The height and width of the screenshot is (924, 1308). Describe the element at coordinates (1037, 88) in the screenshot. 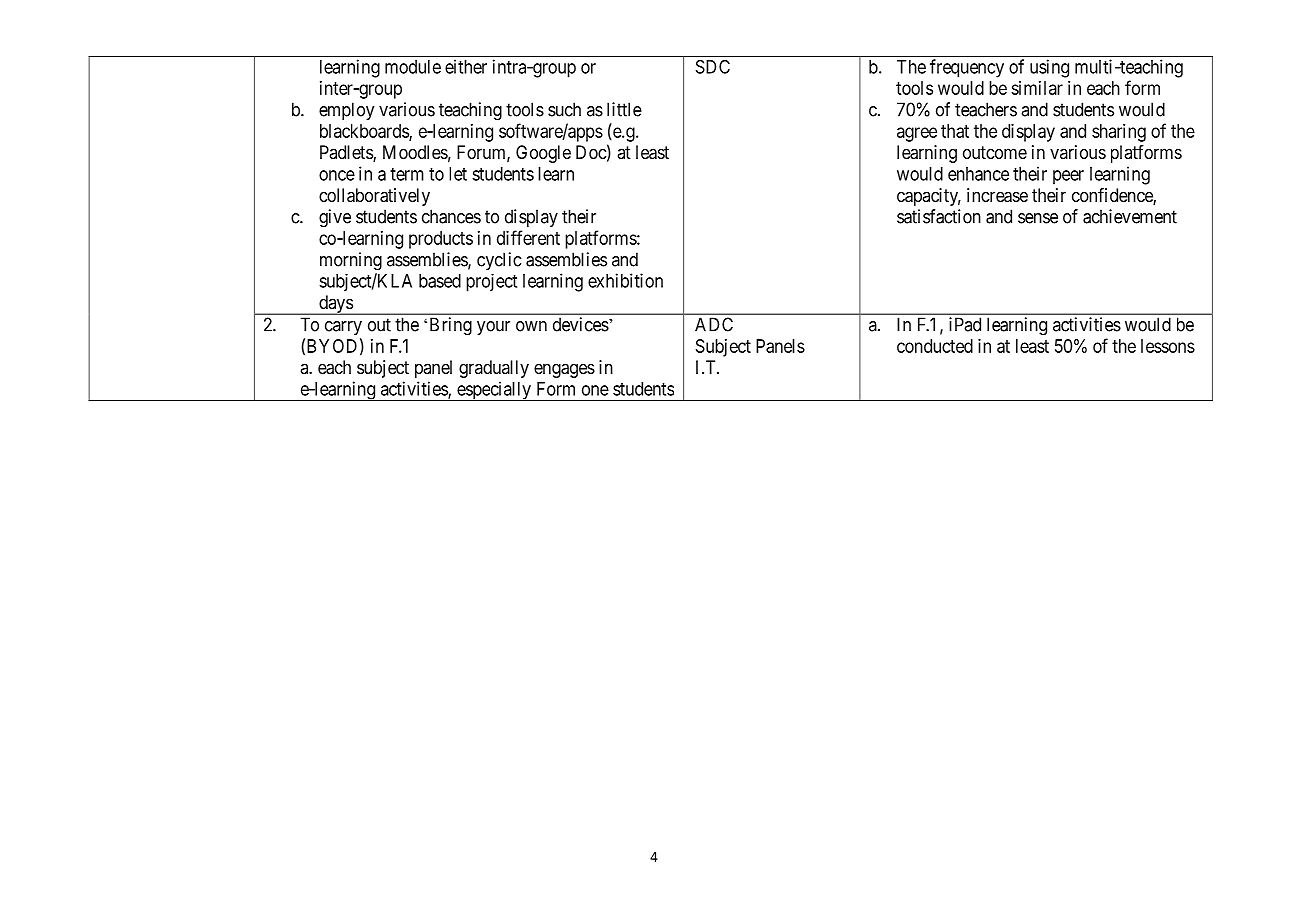

I see `similar` at that location.
